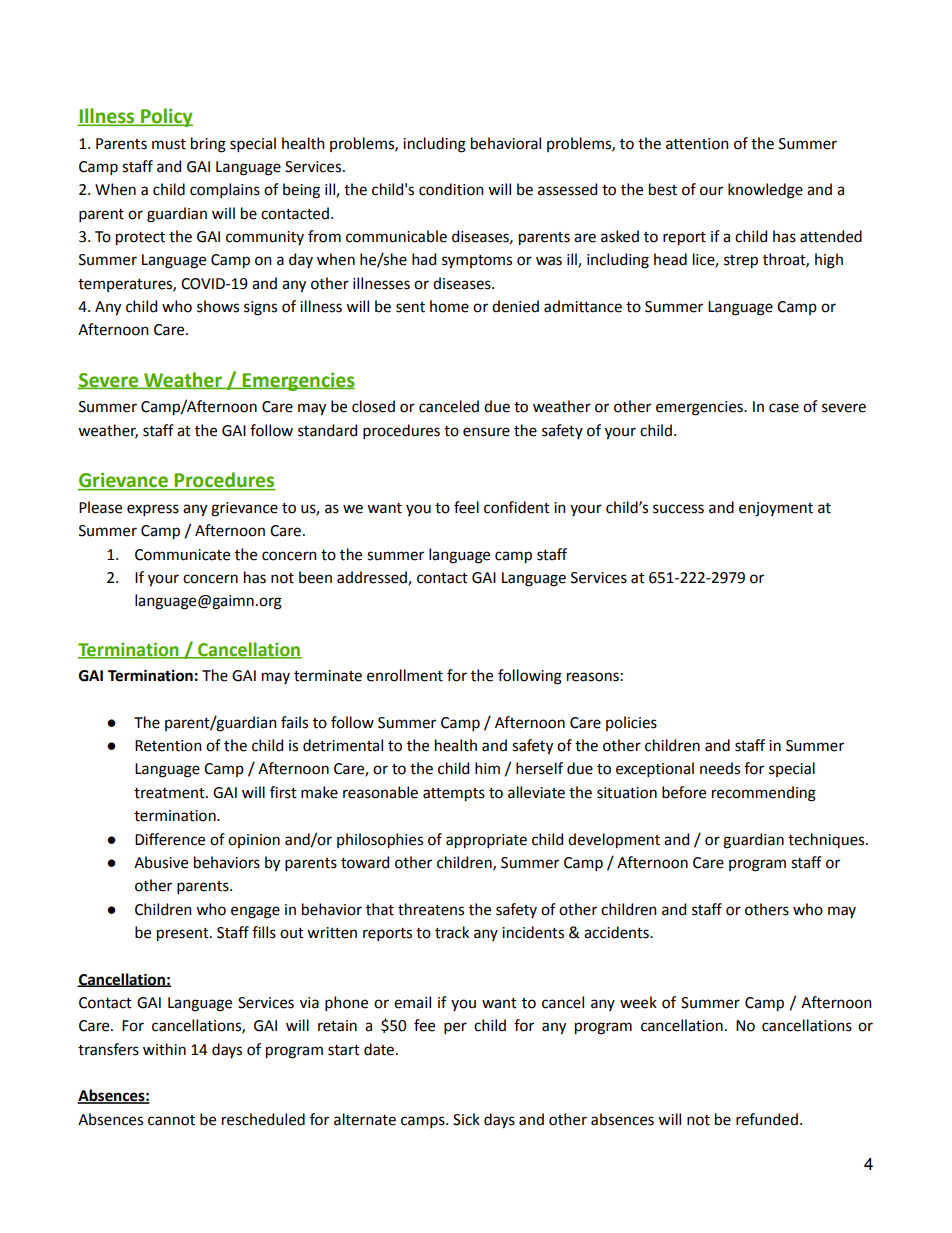  Describe the element at coordinates (697, 144) in the document. I see `attention` at that location.
